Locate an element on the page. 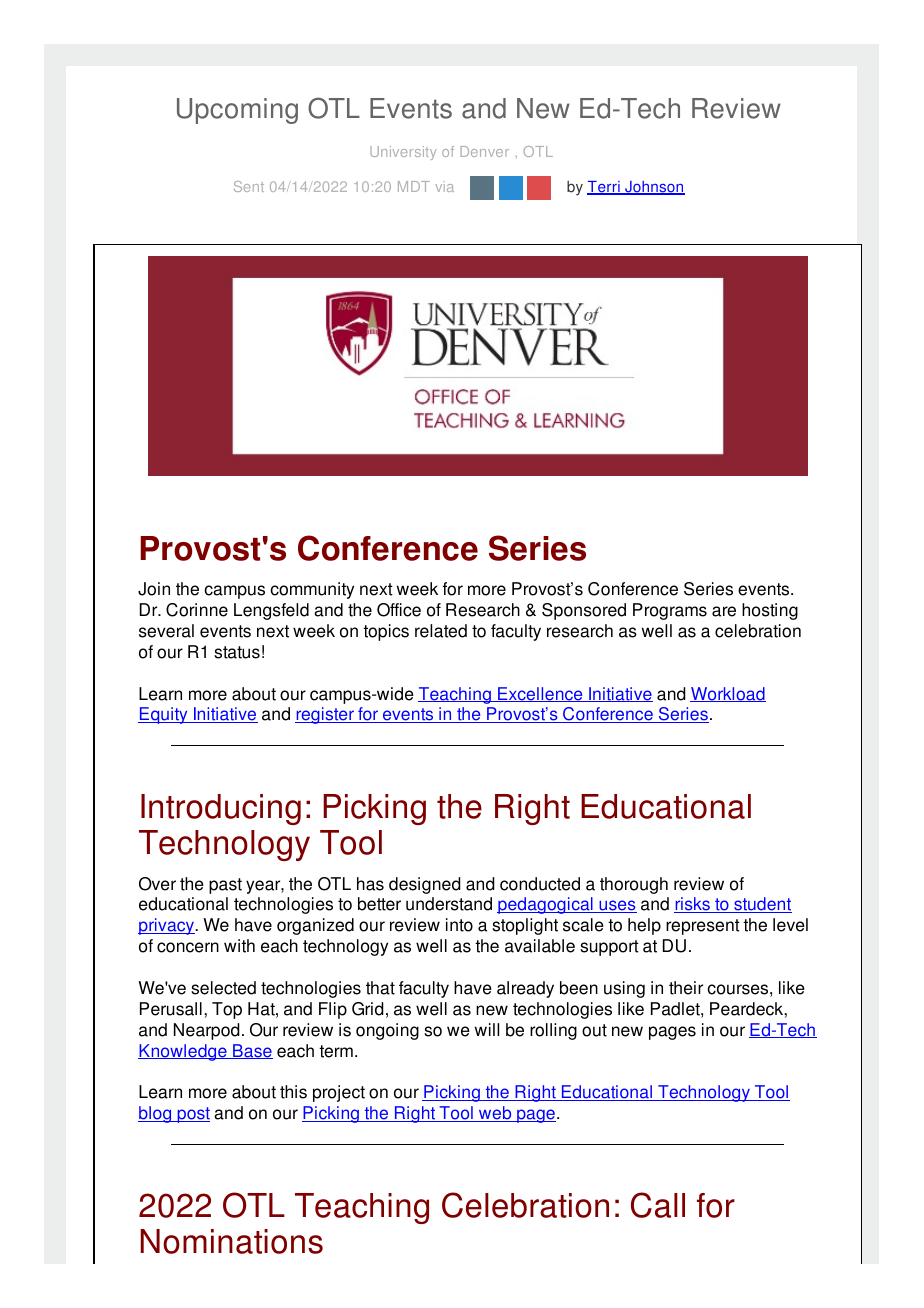 The width and height of the page is (924, 1308). Johnson is located at coordinates (654, 188).
